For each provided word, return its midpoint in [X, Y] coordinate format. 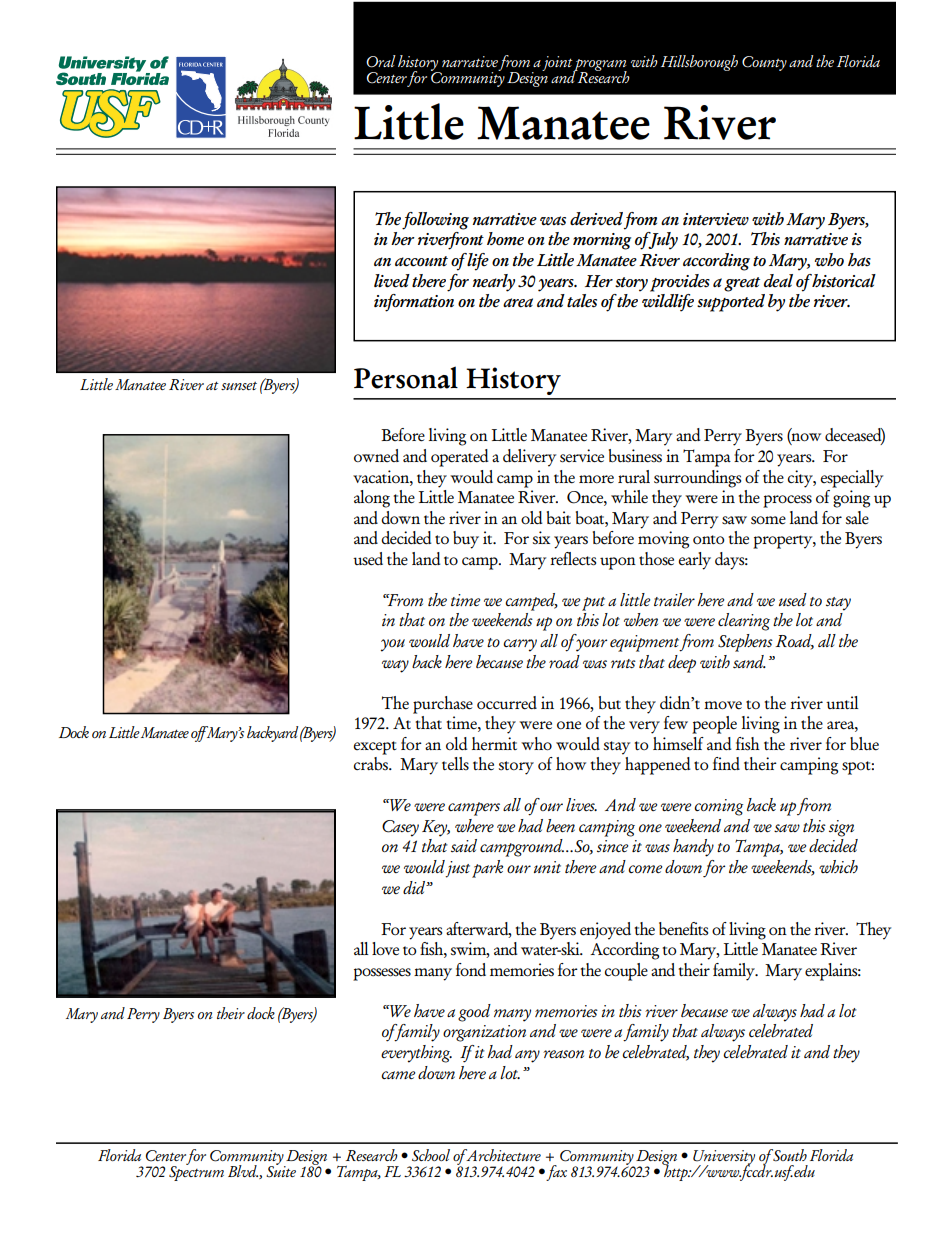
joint [558, 64]
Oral [381, 61]
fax [555, 1173]
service [582, 456]
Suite [281, 1171]
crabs [372, 764]
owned [376, 455]
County [764, 63]
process [787, 501]
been [560, 825]
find [726, 763]
